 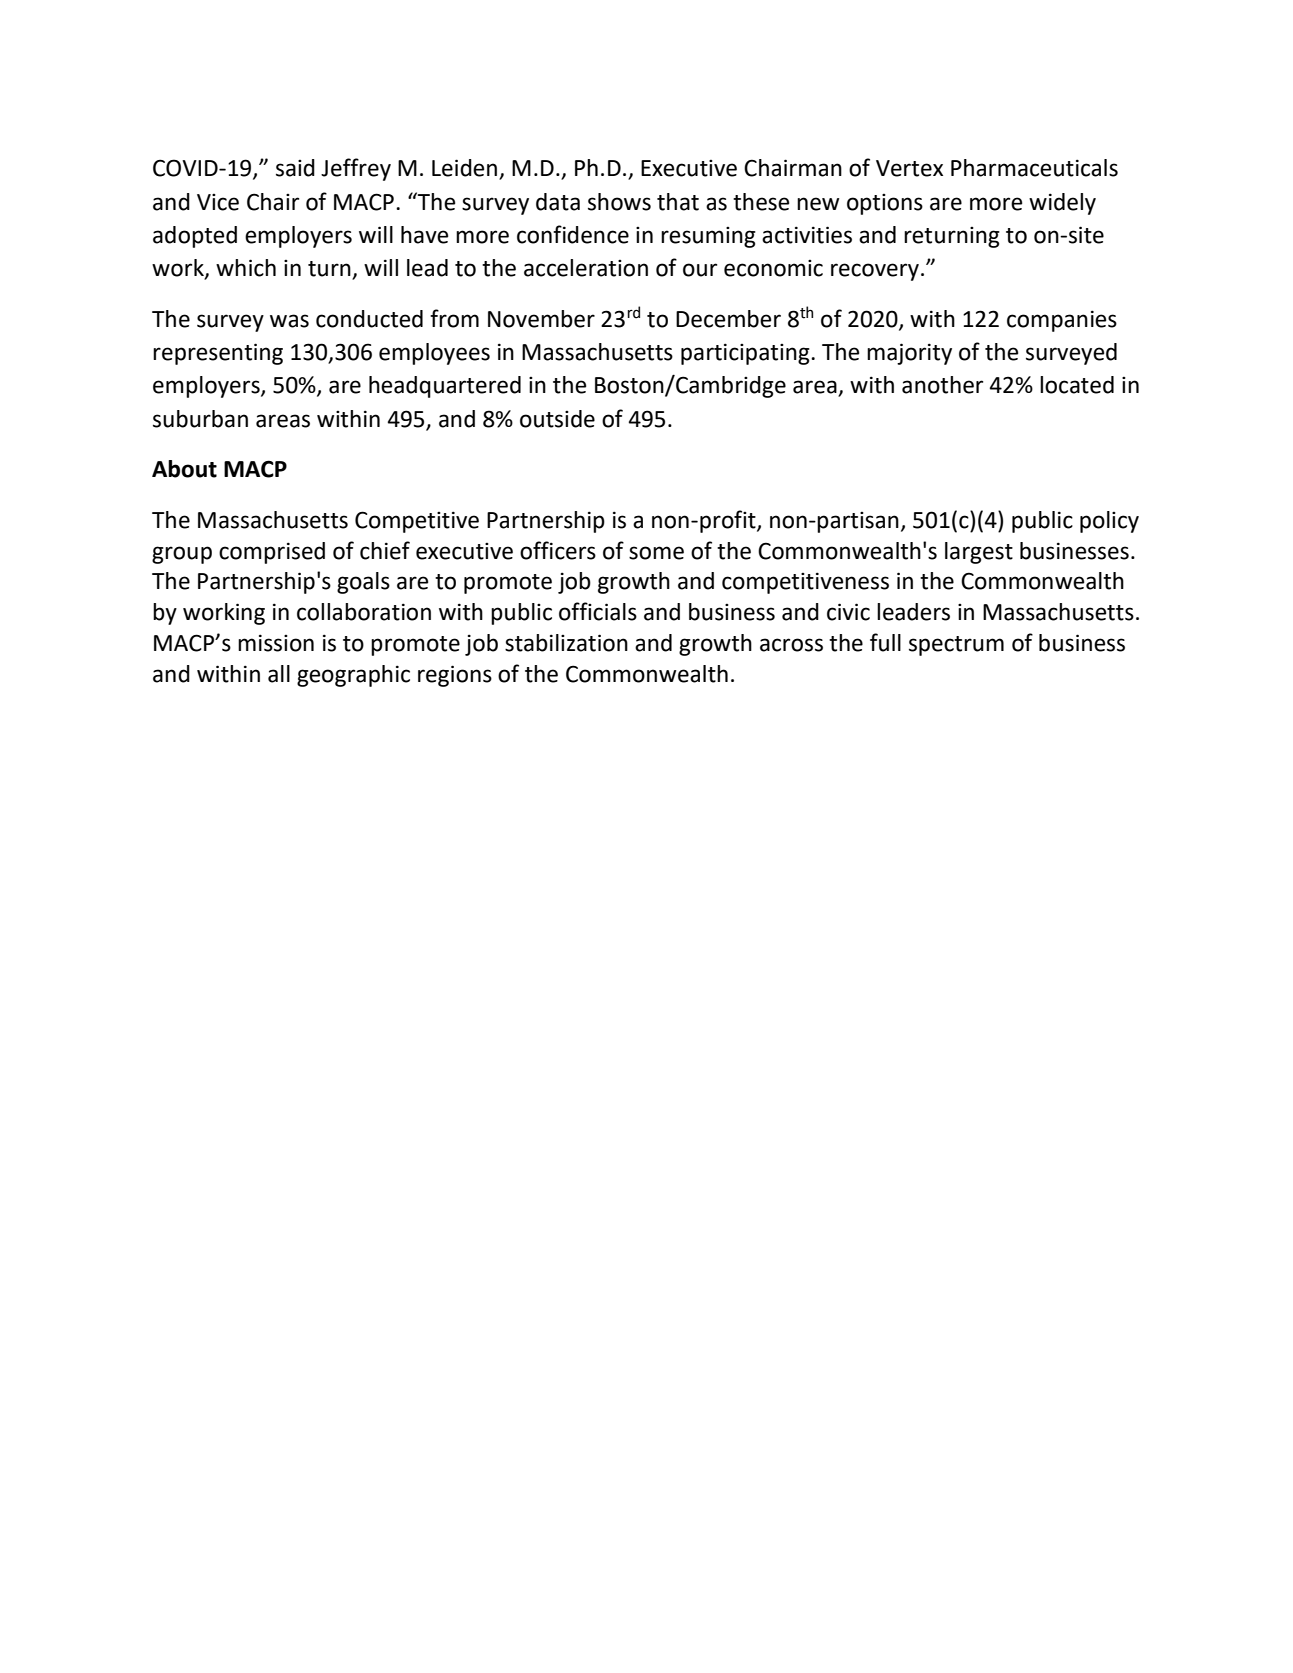 What do you see at coordinates (942, 385) in the page?
I see `another` at bounding box center [942, 385].
